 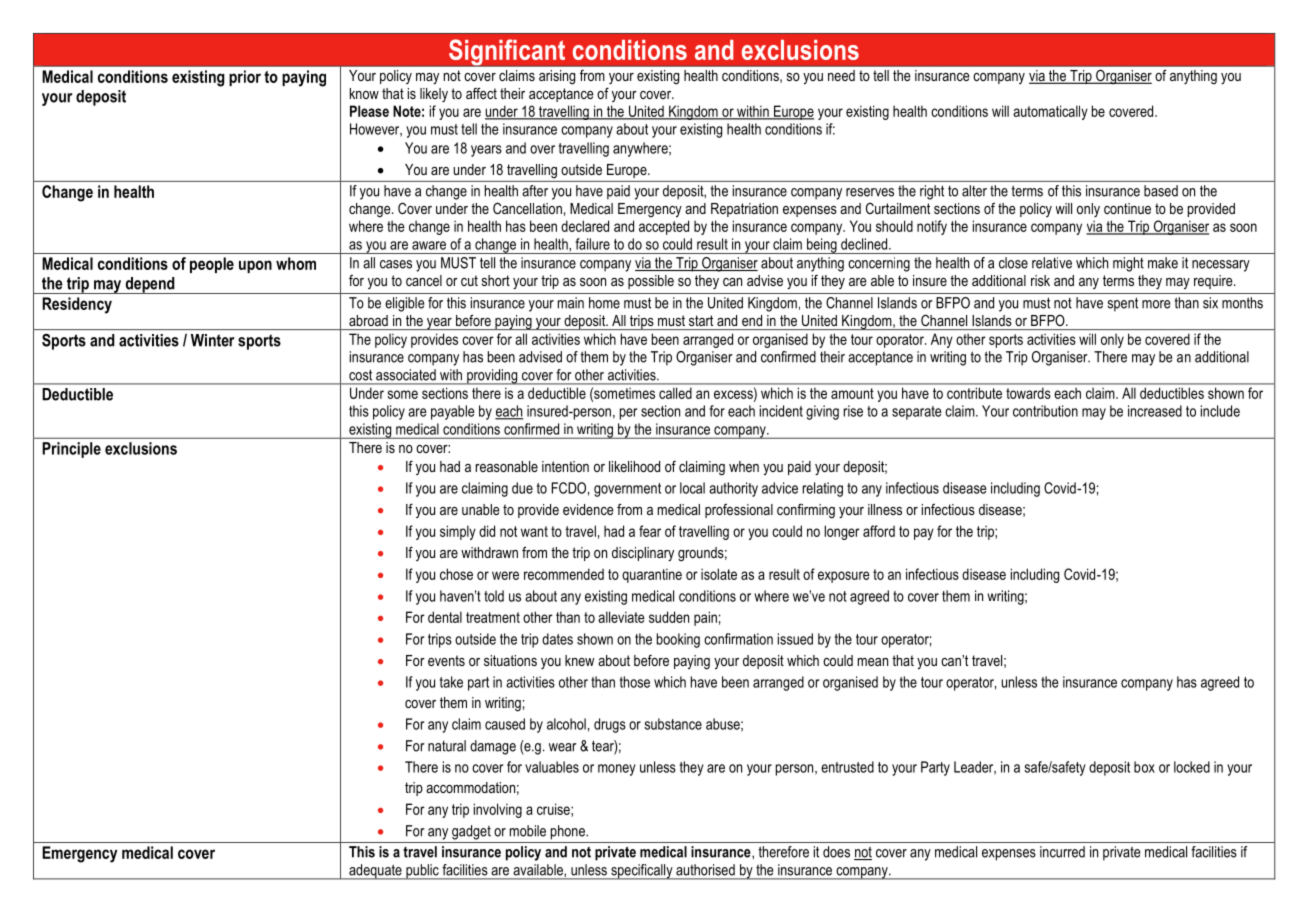 I want to click on prior, so click(x=245, y=78).
